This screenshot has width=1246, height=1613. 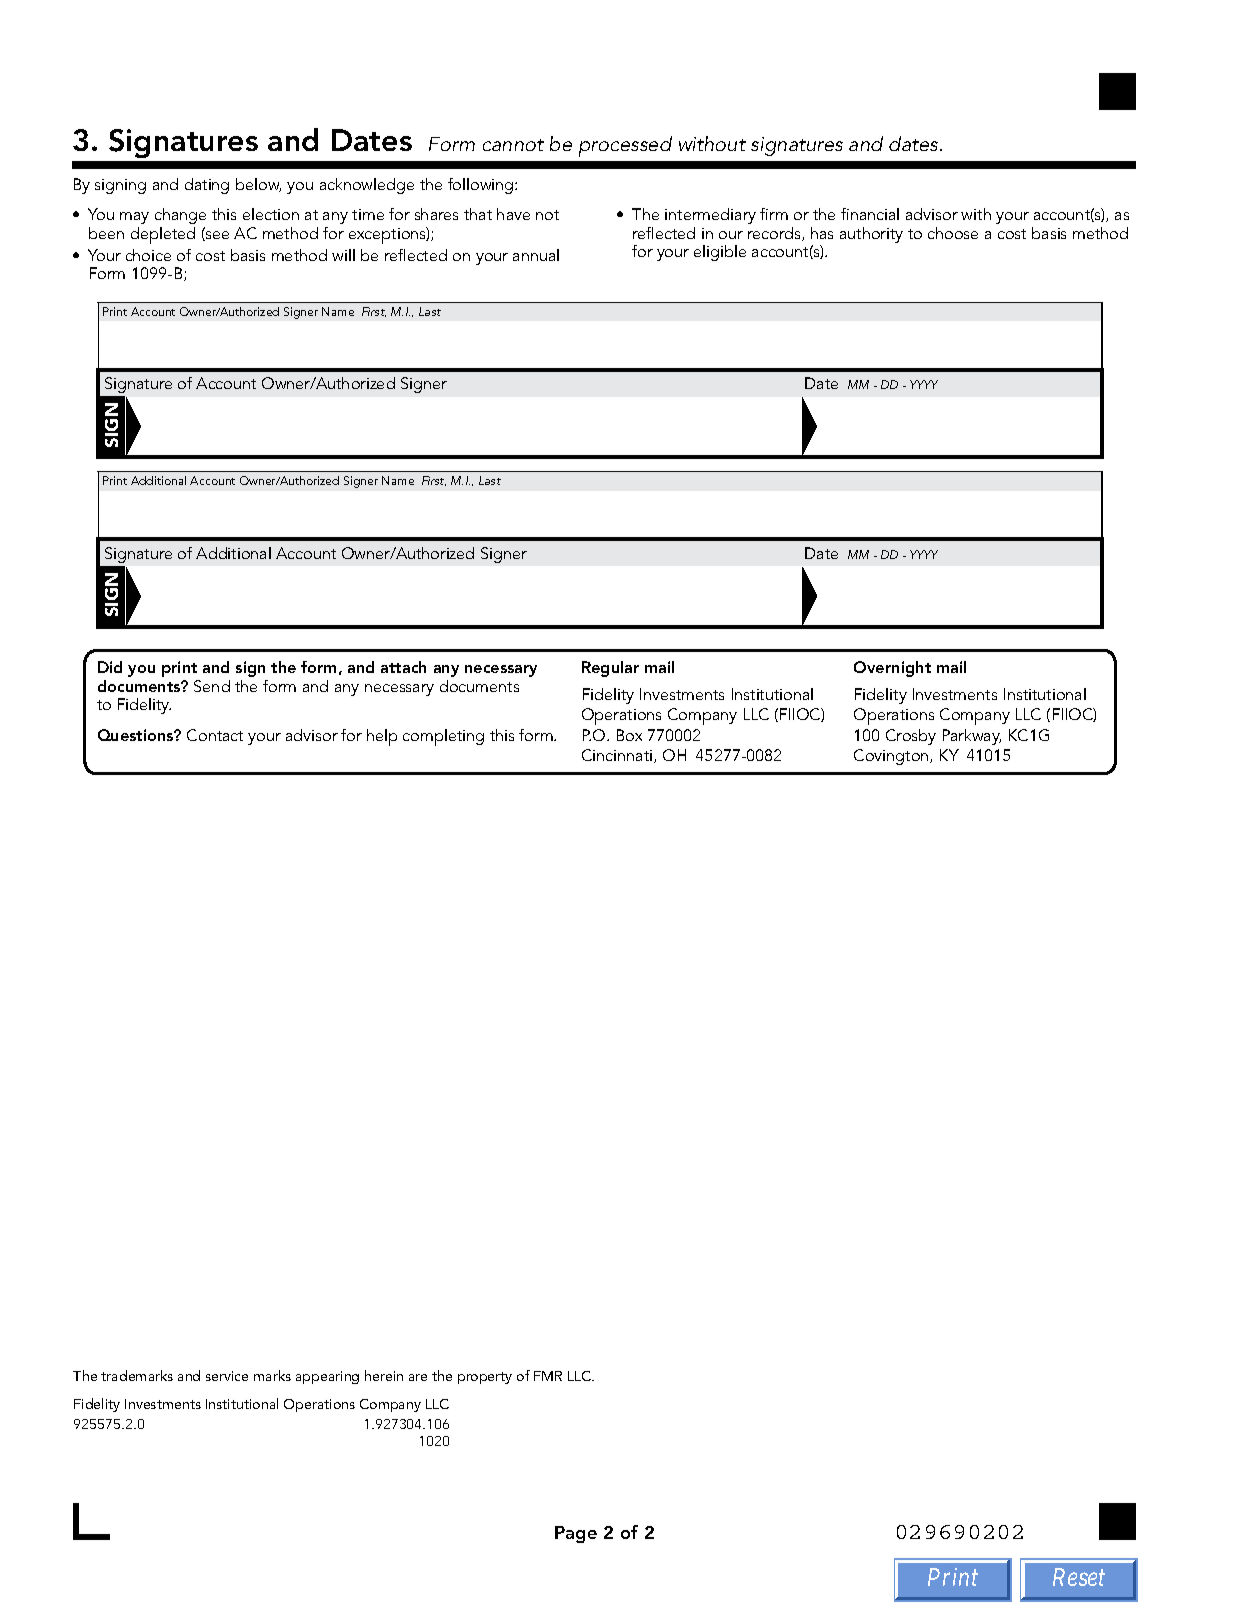 What do you see at coordinates (618, 756) in the screenshot?
I see `Cincinnati` at bounding box center [618, 756].
